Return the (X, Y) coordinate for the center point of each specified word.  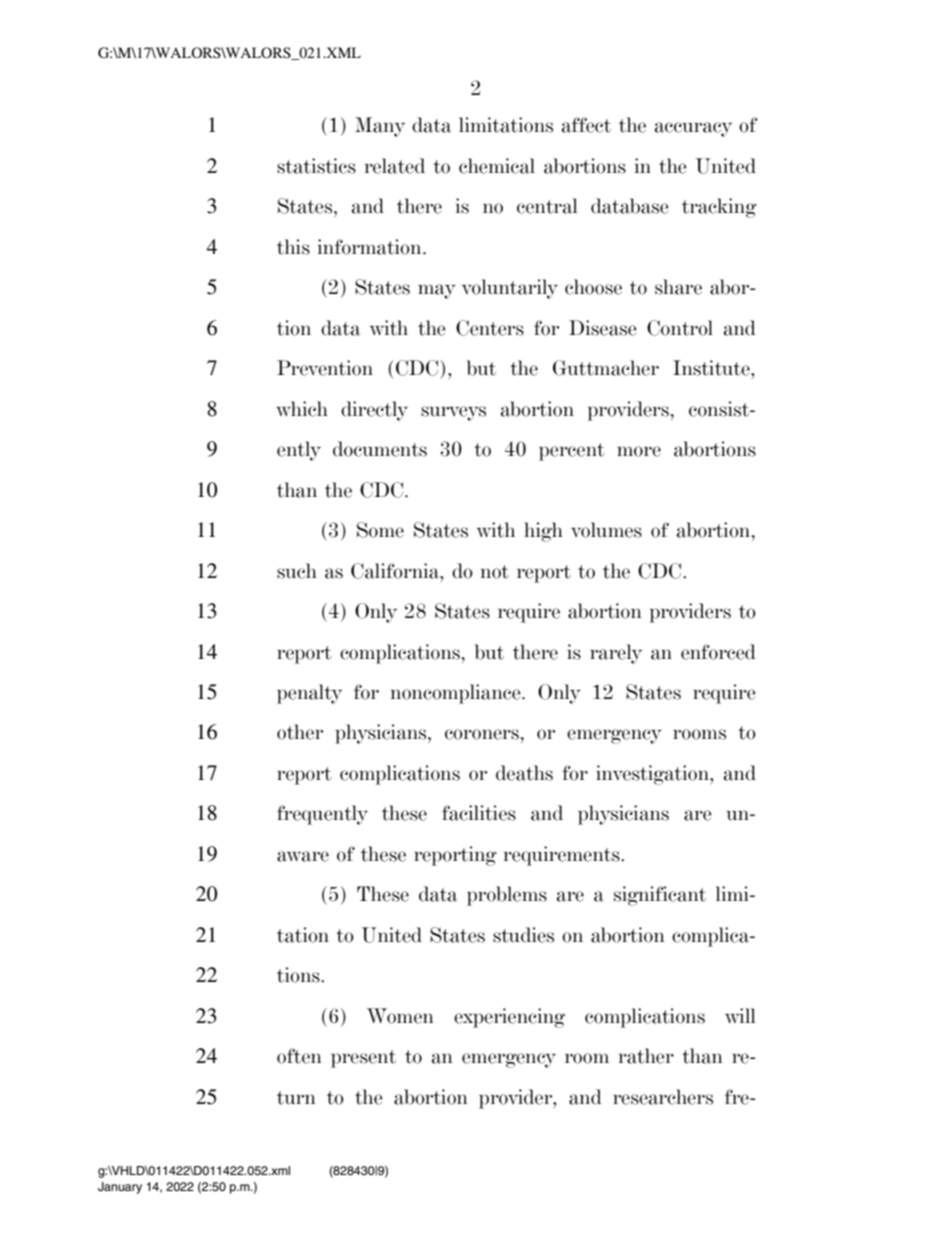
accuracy (693, 129)
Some (380, 530)
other (300, 732)
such (297, 571)
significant (660, 896)
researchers (663, 1097)
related (395, 166)
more (639, 451)
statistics (316, 166)
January (120, 1188)
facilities (479, 813)
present (363, 1059)
